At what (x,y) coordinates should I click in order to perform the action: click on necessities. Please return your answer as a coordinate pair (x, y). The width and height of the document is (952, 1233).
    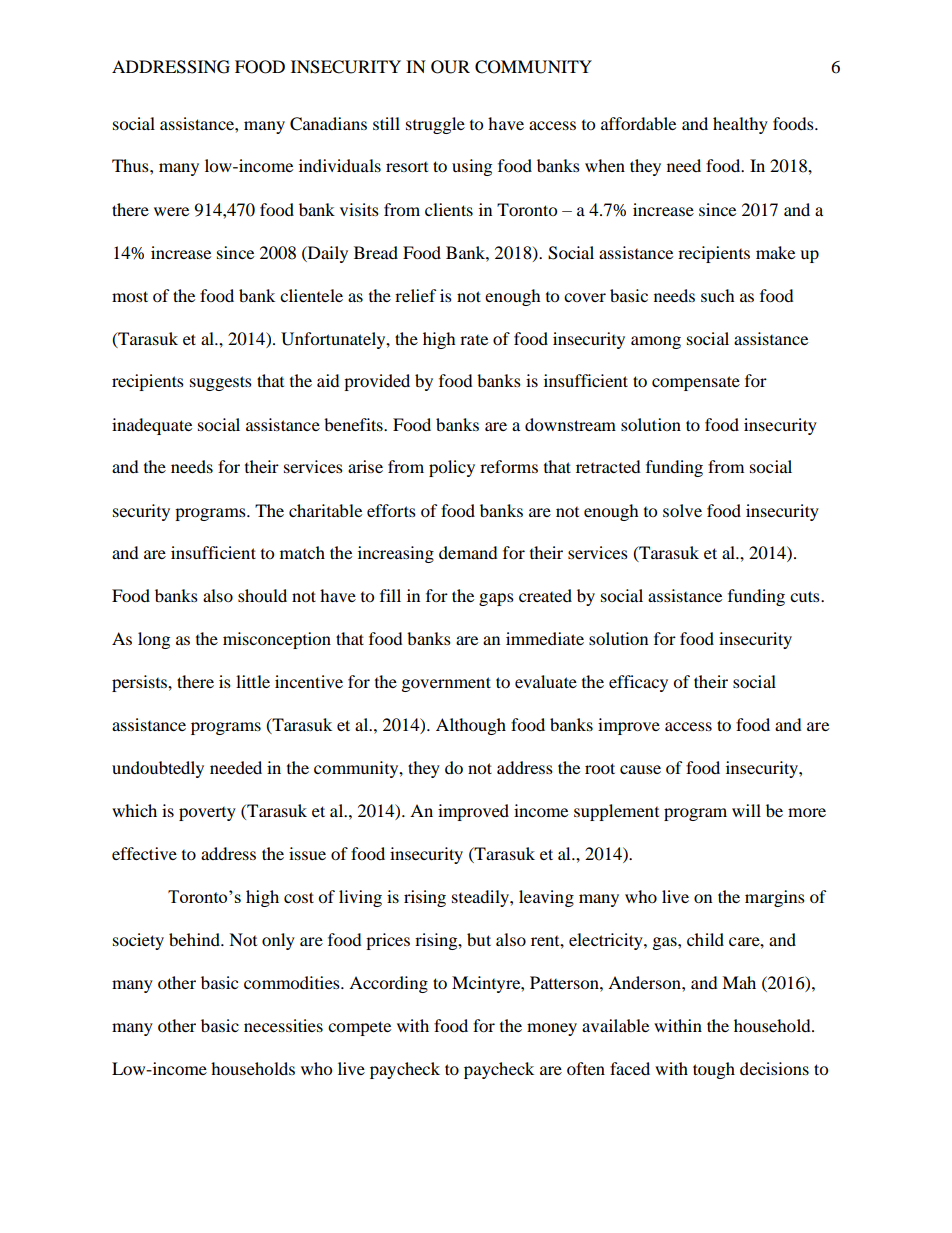
    Looking at the image, I should click on (283, 1025).
